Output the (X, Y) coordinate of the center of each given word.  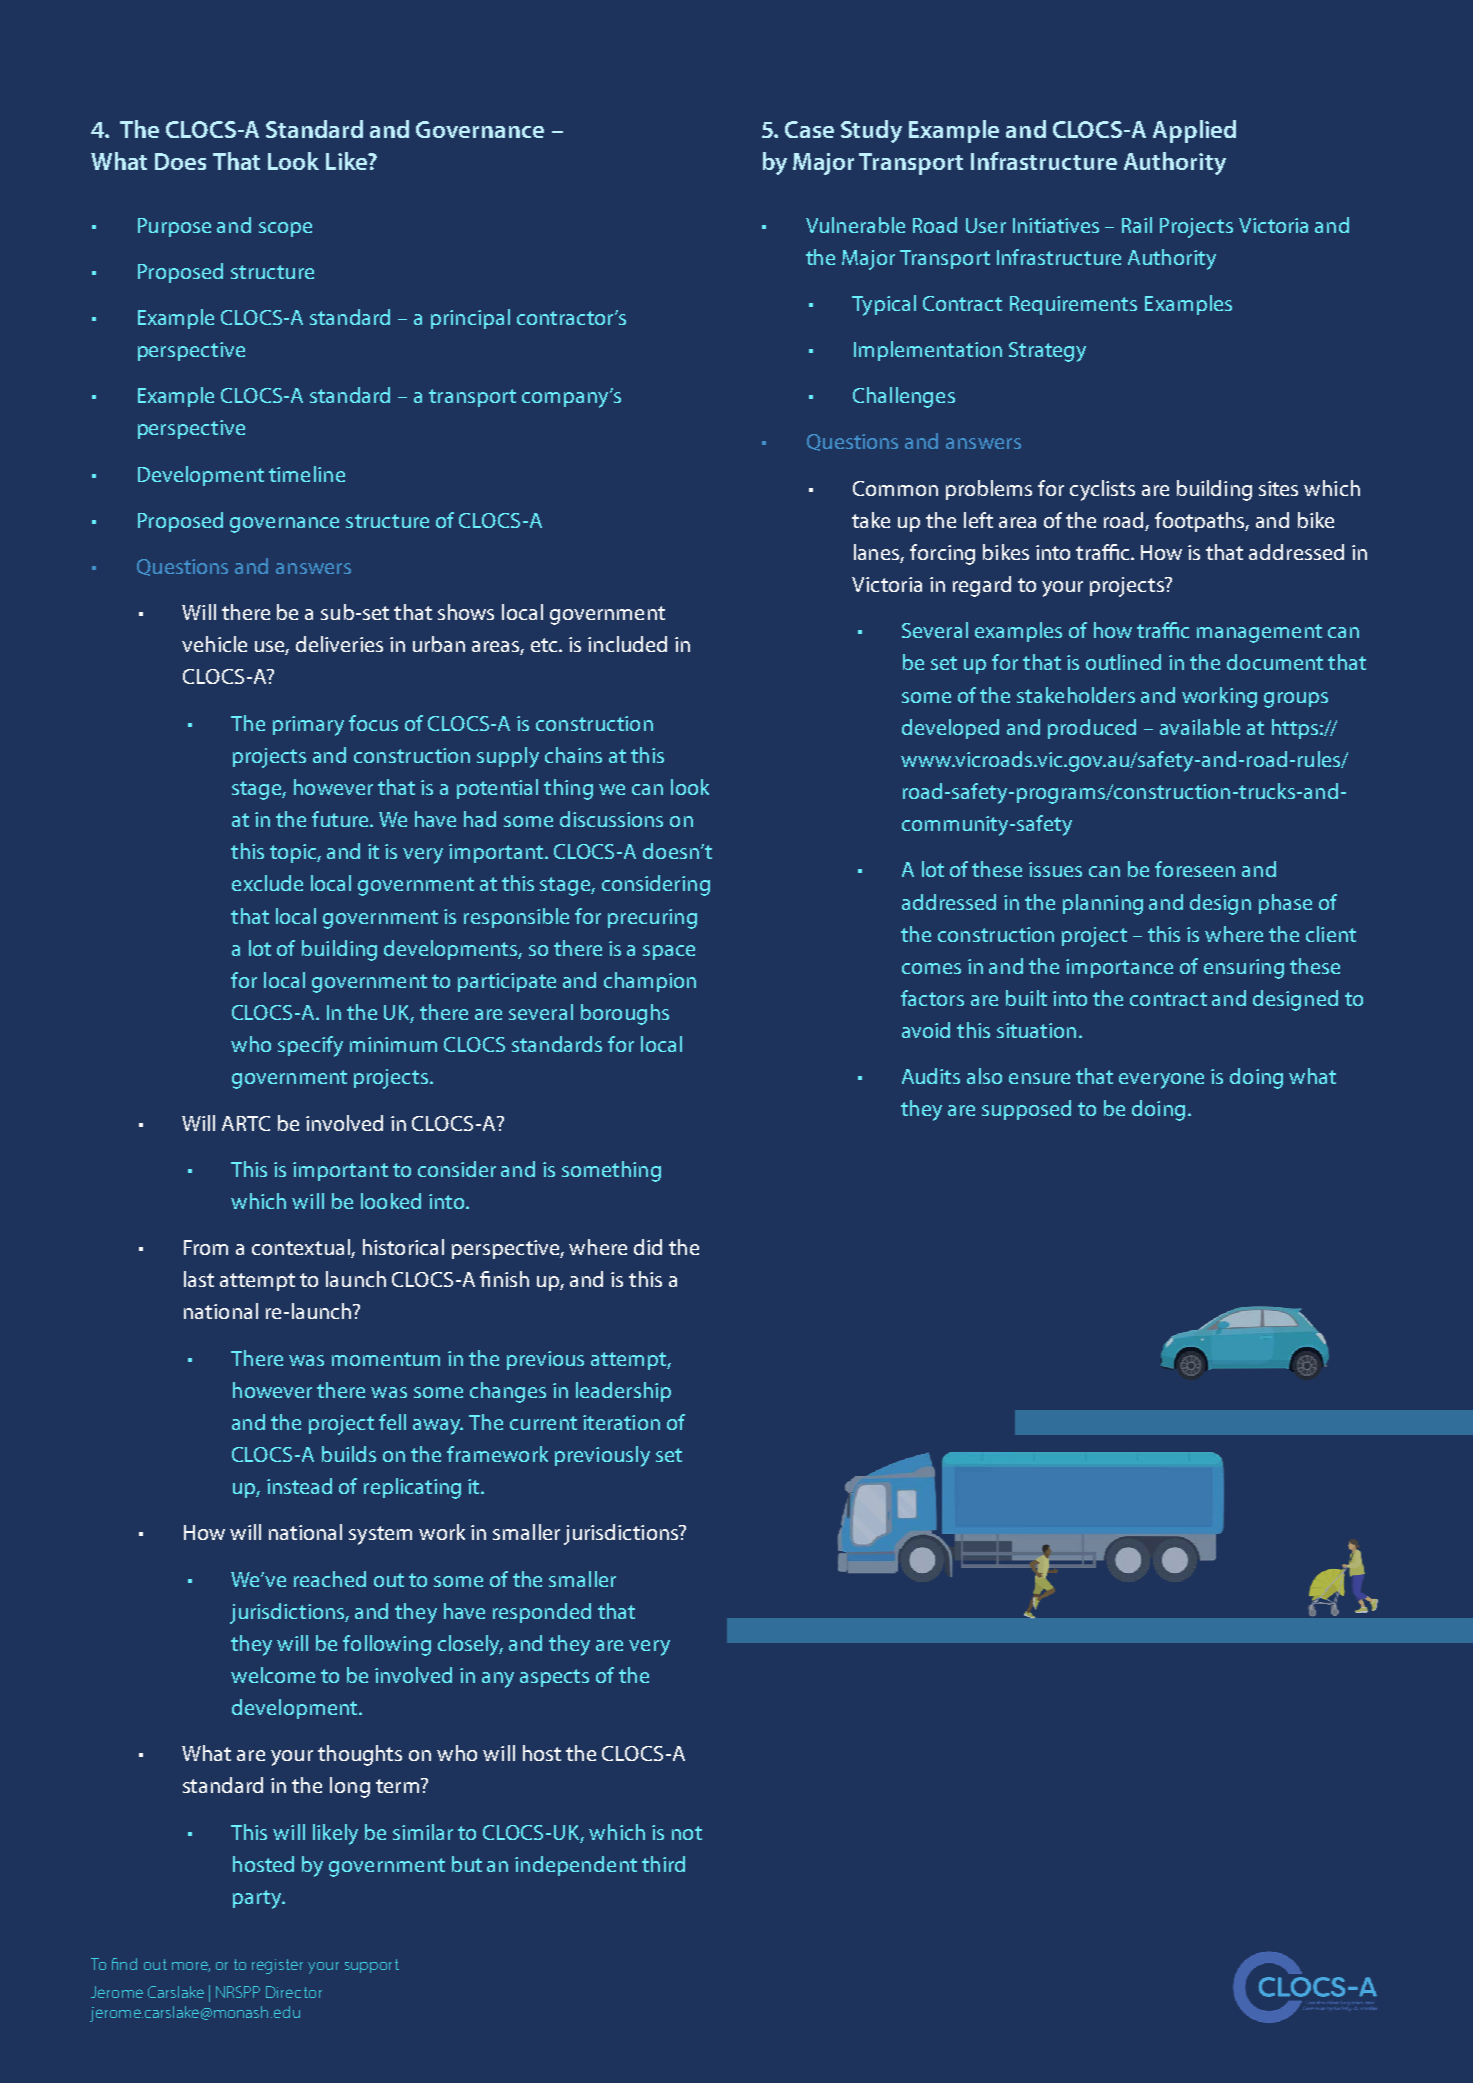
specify (310, 1046)
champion (650, 982)
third (663, 1864)
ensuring (1244, 969)
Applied (1194, 131)
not (687, 1833)
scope (285, 229)
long (350, 1787)
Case (809, 129)
